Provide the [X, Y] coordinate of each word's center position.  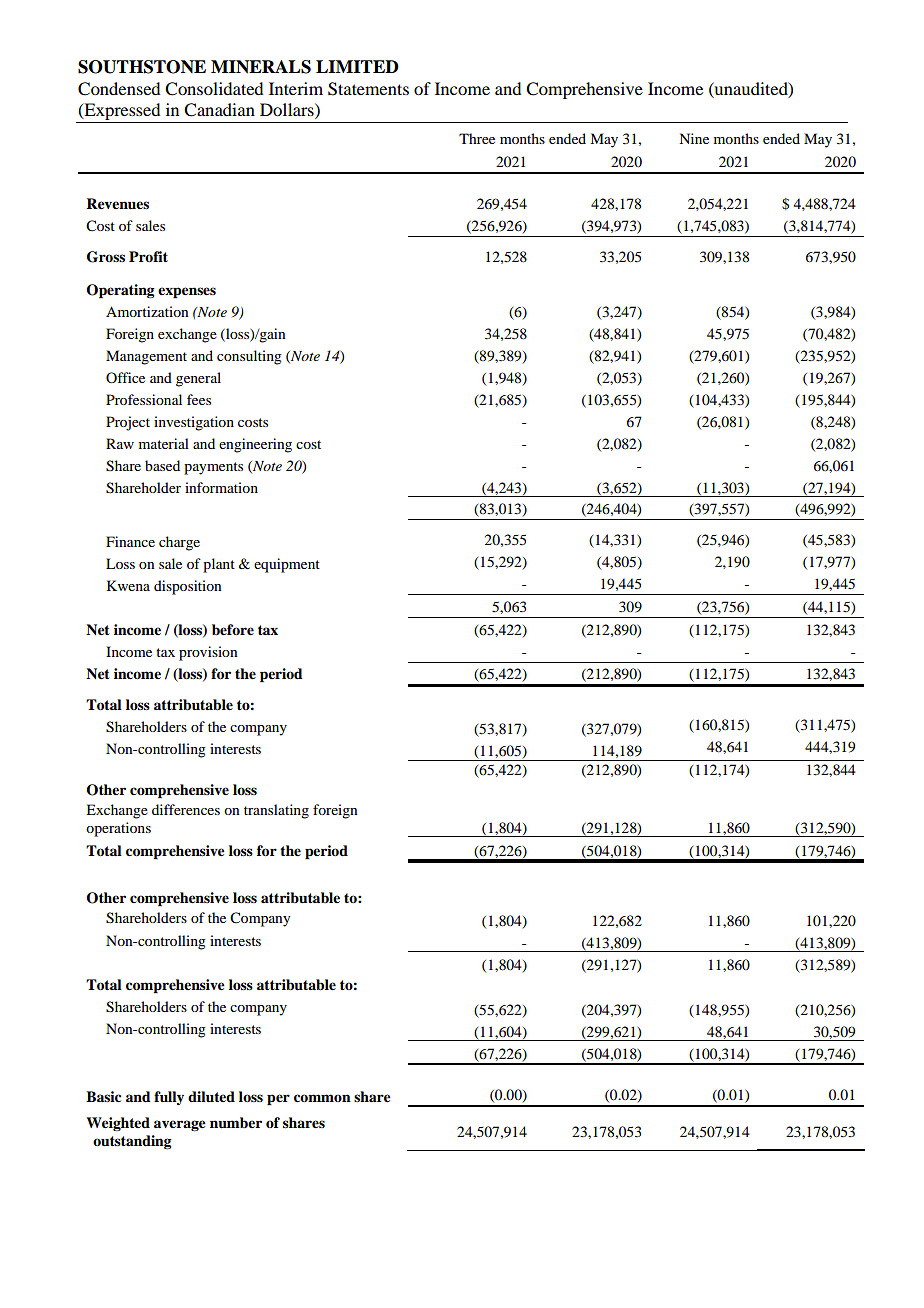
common [322, 1098]
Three [477, 138]
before [233, 630]
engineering [255, 445]
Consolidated [214, 89]
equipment [287, 565]
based [162, 465]
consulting [249, 357]
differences [186, 809]
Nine [694, 138]
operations [118, 829]
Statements [368, 89]
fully [169, 1098]
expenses [187, 293]
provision [208, 653]
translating [276, 811]
